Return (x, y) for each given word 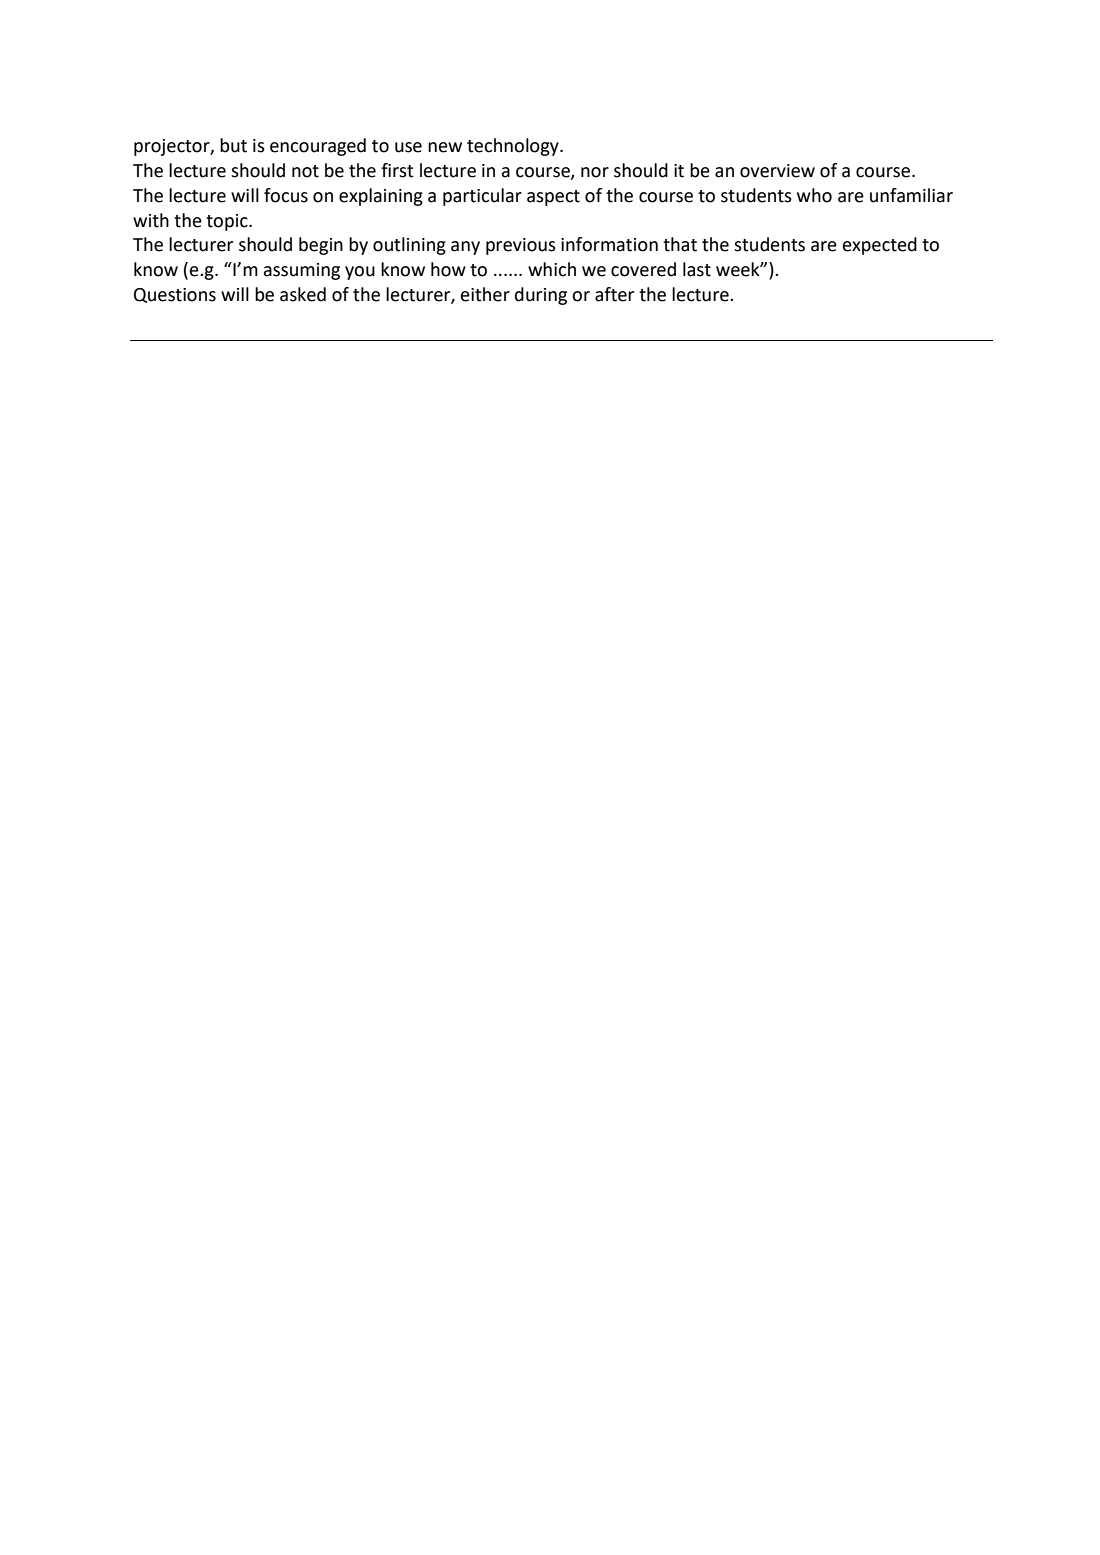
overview (777, 171)
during (541, 296)
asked (303, 294)
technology (514, 147)
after (614, 294)
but (233, 145)
